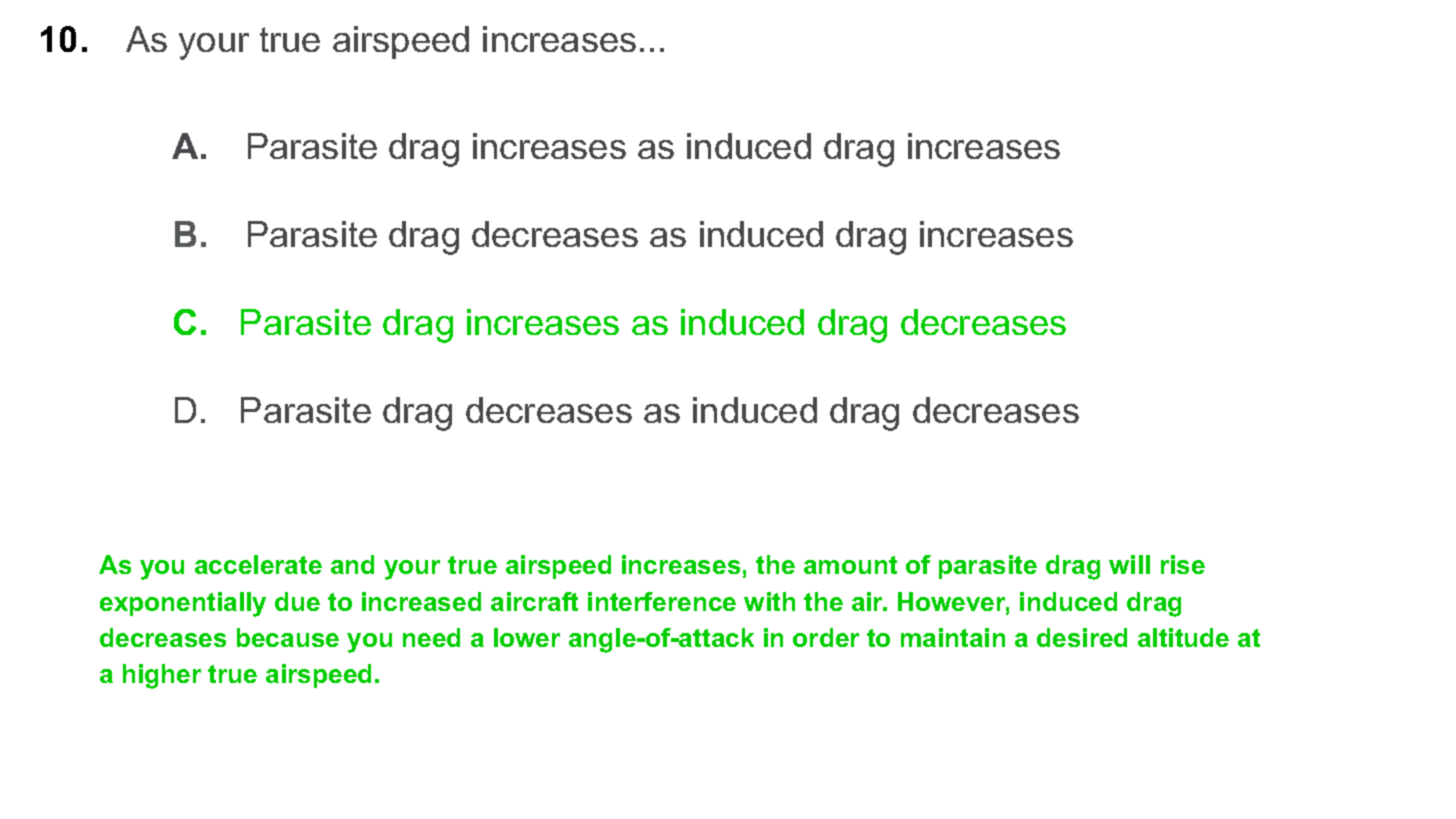  What do you see at coordinates (288, 637) in the screenshot?
I see `because` at bounding box center [288, 637].
